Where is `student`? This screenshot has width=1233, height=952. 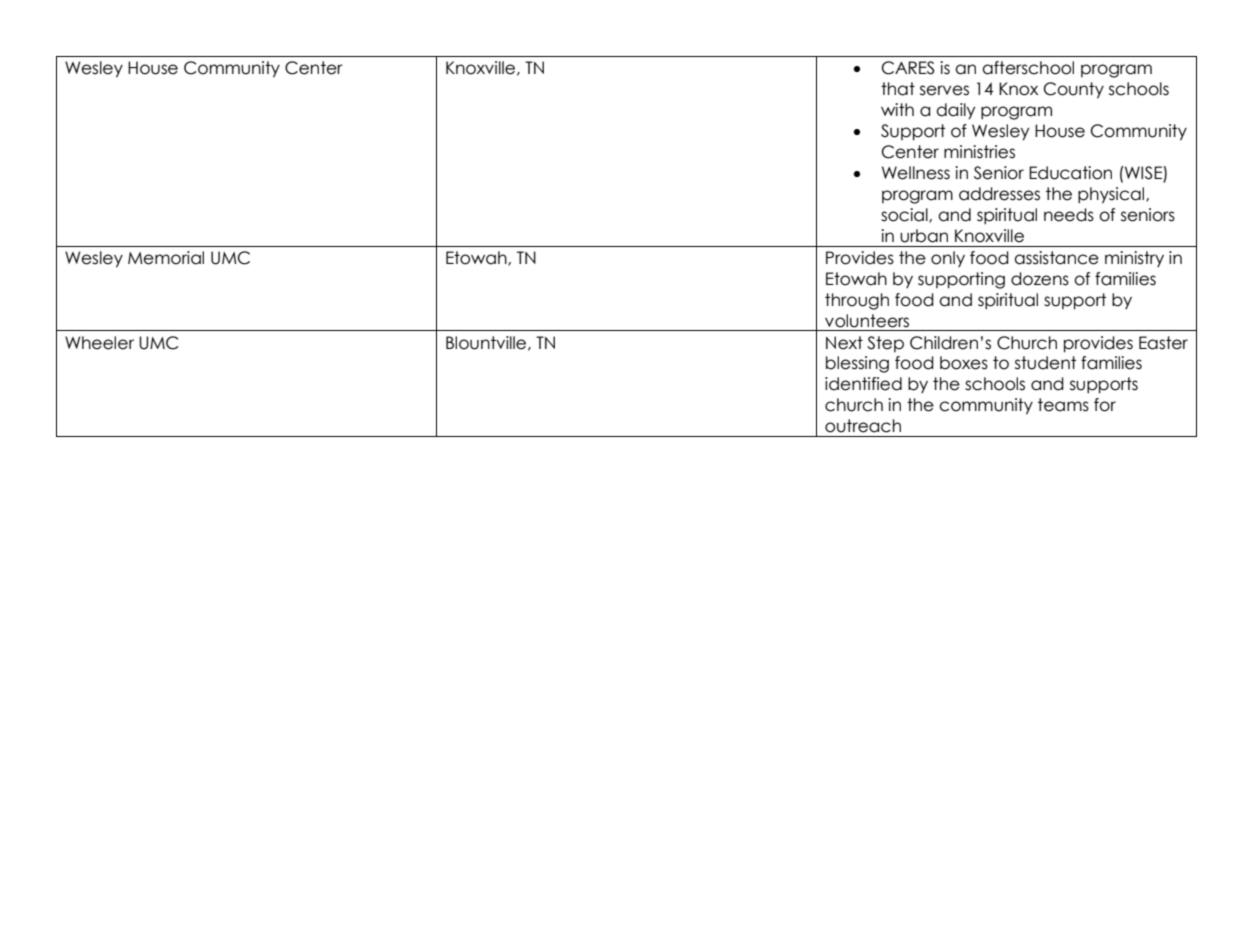 student is located at coordinates (1045, 363).
